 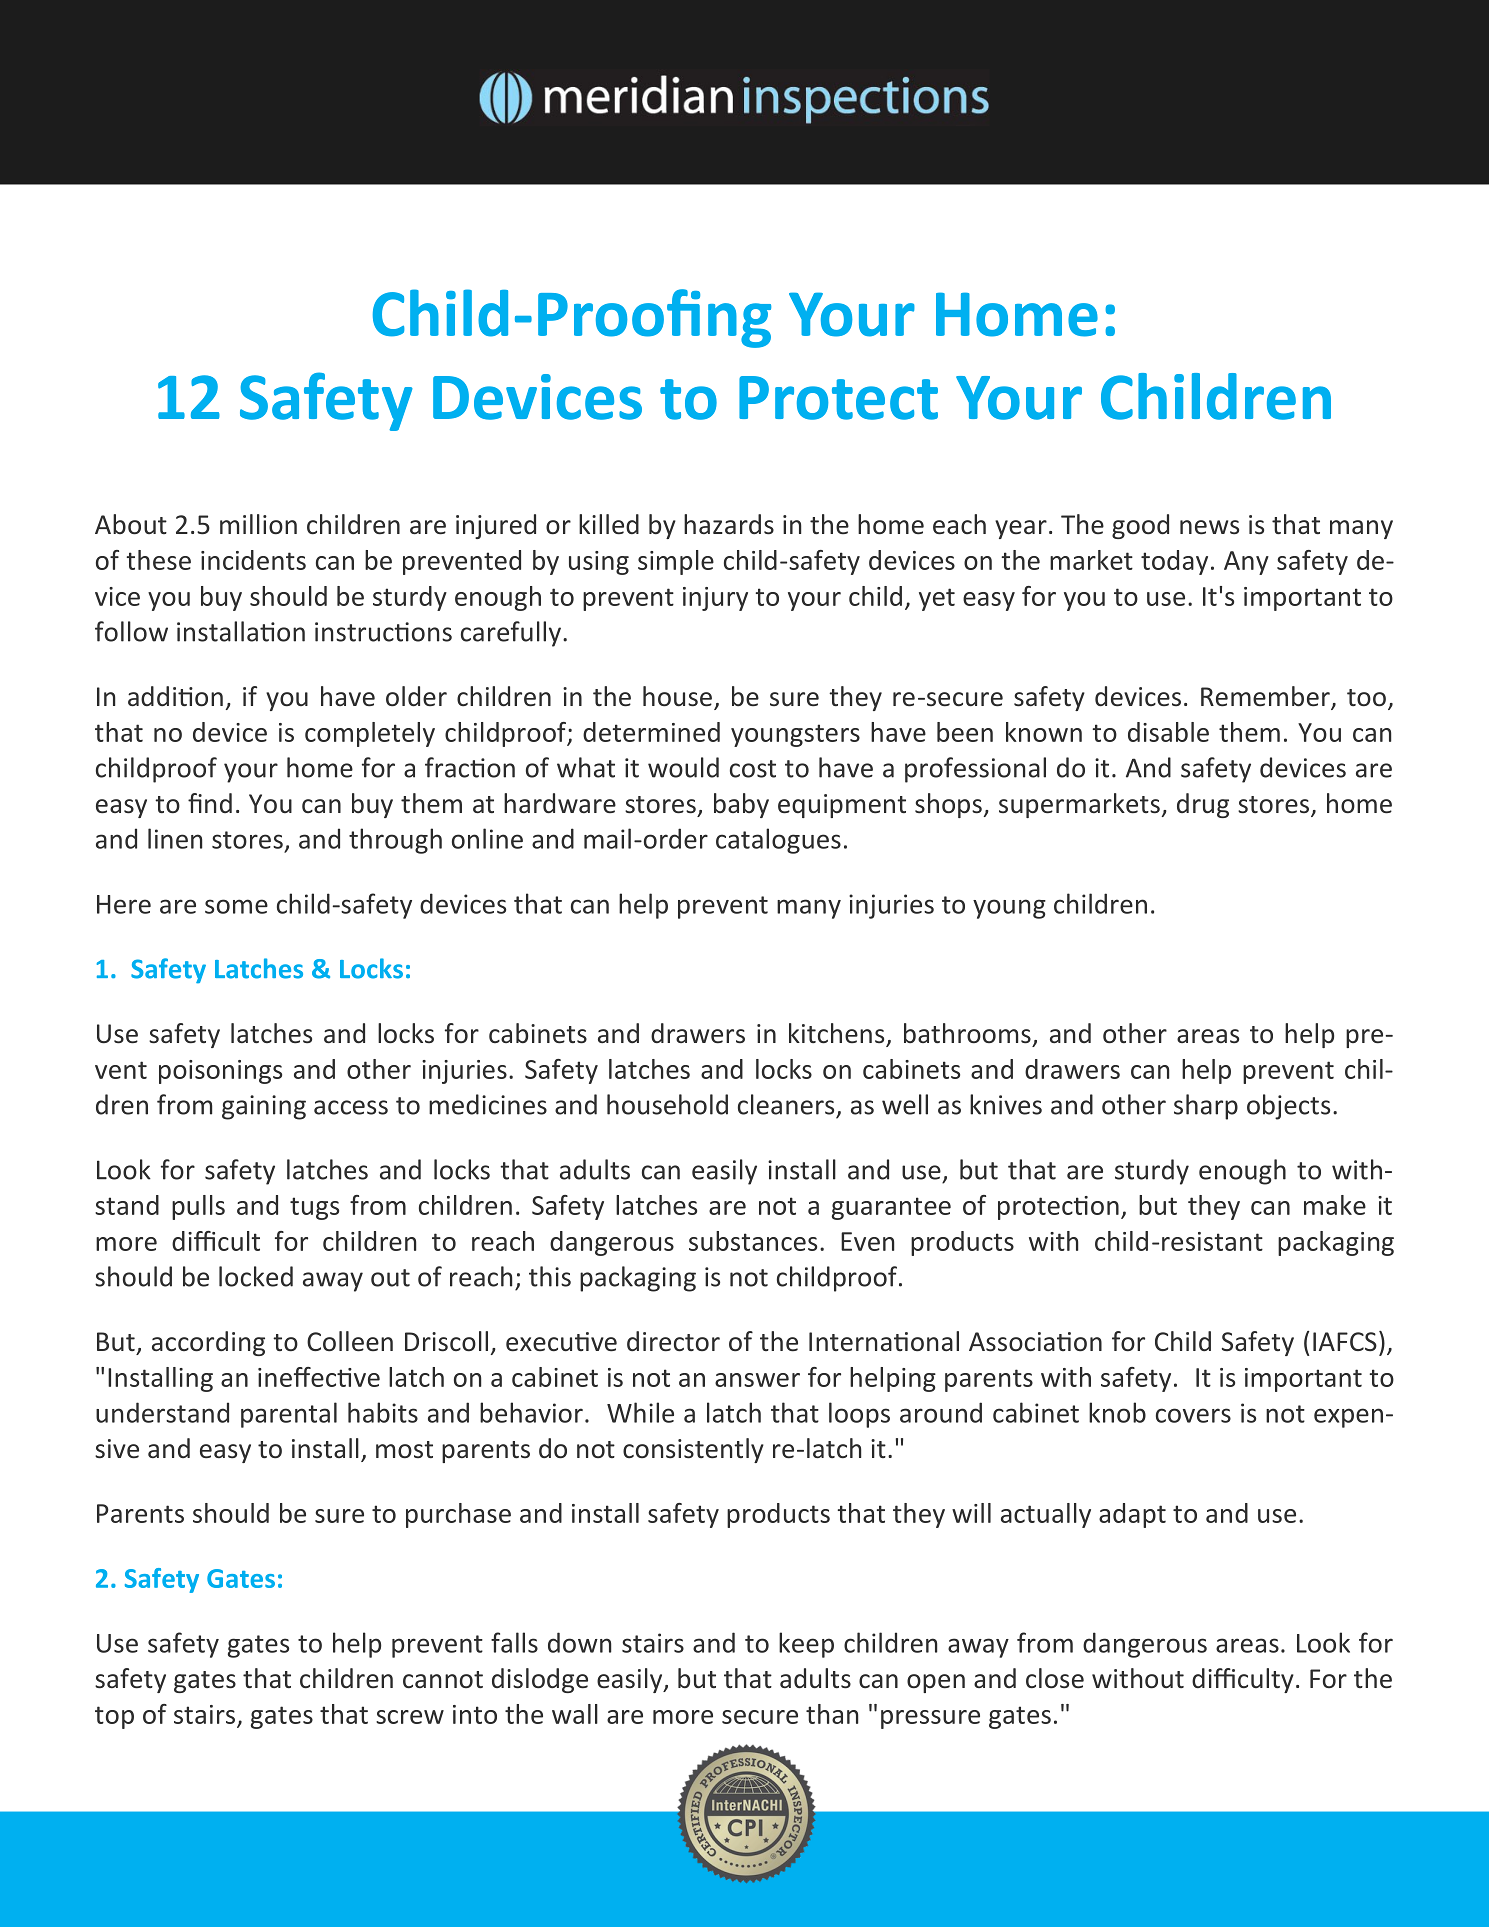 What do you see at coordinates (1206, 1107) in the document?
I see `sharp` at bounding box center [1206, 1107].
